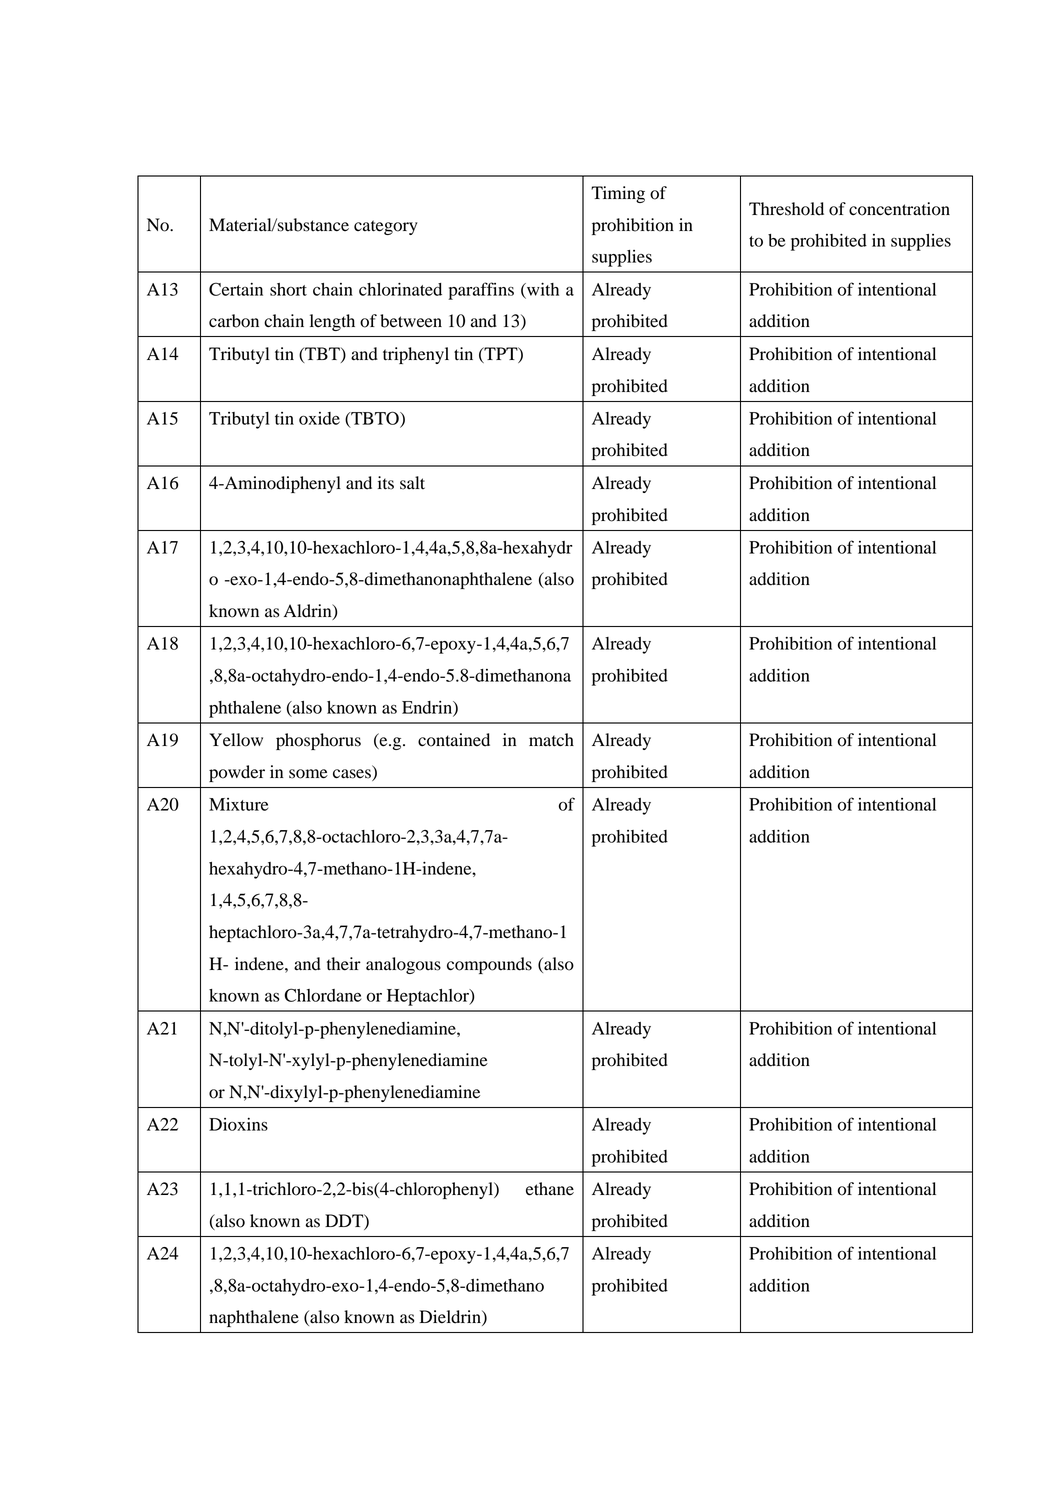  Describe the element at coordinates (238, 1124) in the image. I see `Dioxins` at that location.
